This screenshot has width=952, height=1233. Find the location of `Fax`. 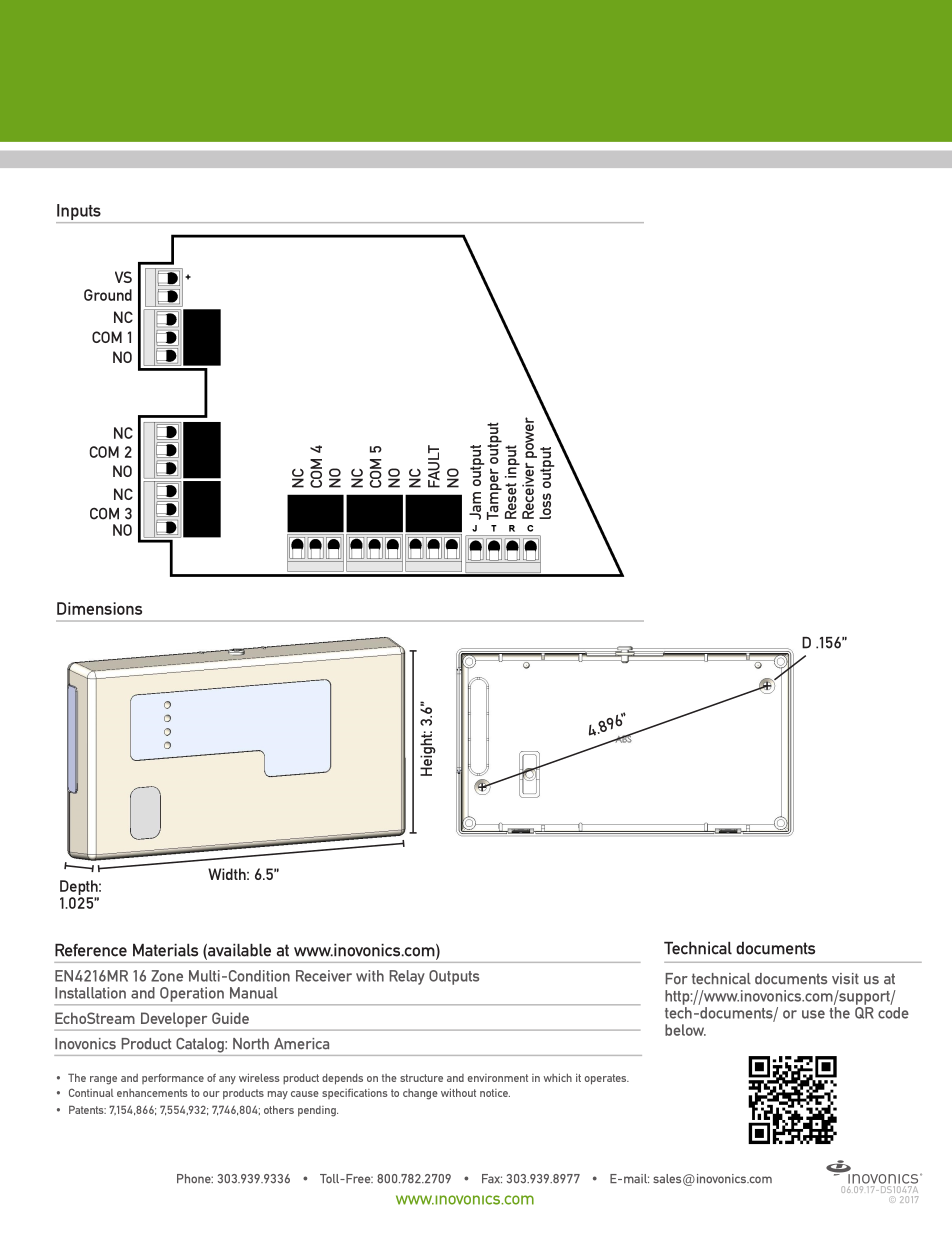

Fax is located at coordinates (492, 1179).
